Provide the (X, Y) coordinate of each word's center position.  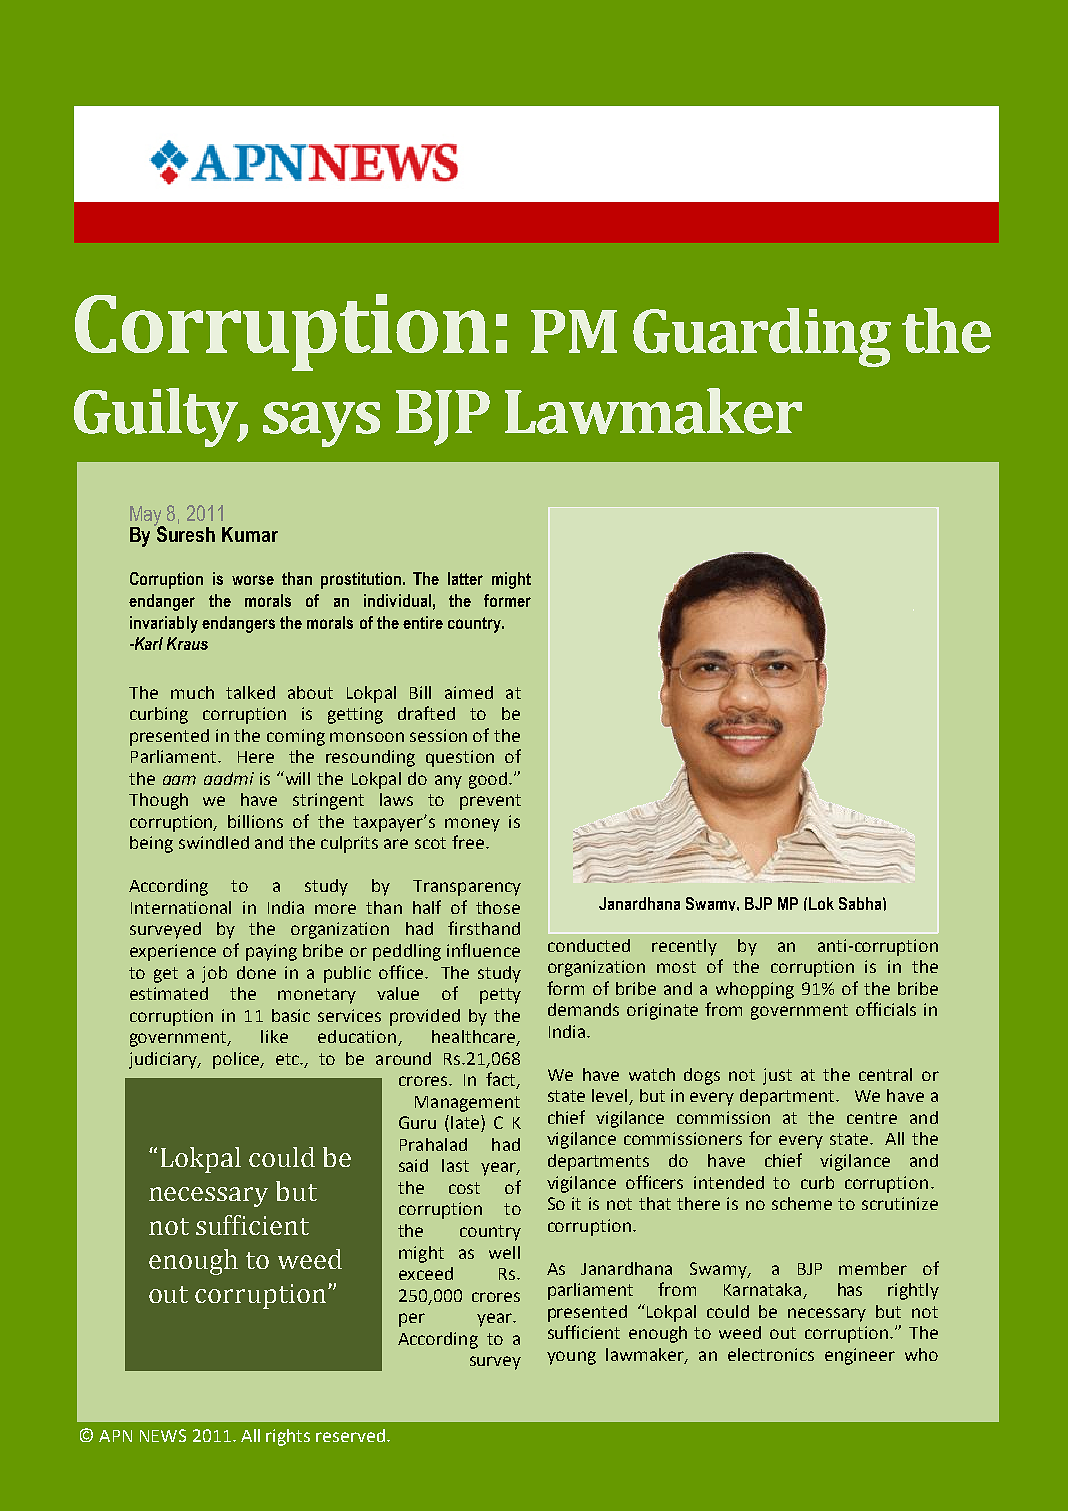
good (488, 780)
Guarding (762, 337)
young (571, 1358)
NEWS (163, 1435)
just (777, 1076)
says (321, 424)
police (237, 1060)
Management (467, 1104)
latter (465, 578)
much (192, 692)
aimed (469, 692)
